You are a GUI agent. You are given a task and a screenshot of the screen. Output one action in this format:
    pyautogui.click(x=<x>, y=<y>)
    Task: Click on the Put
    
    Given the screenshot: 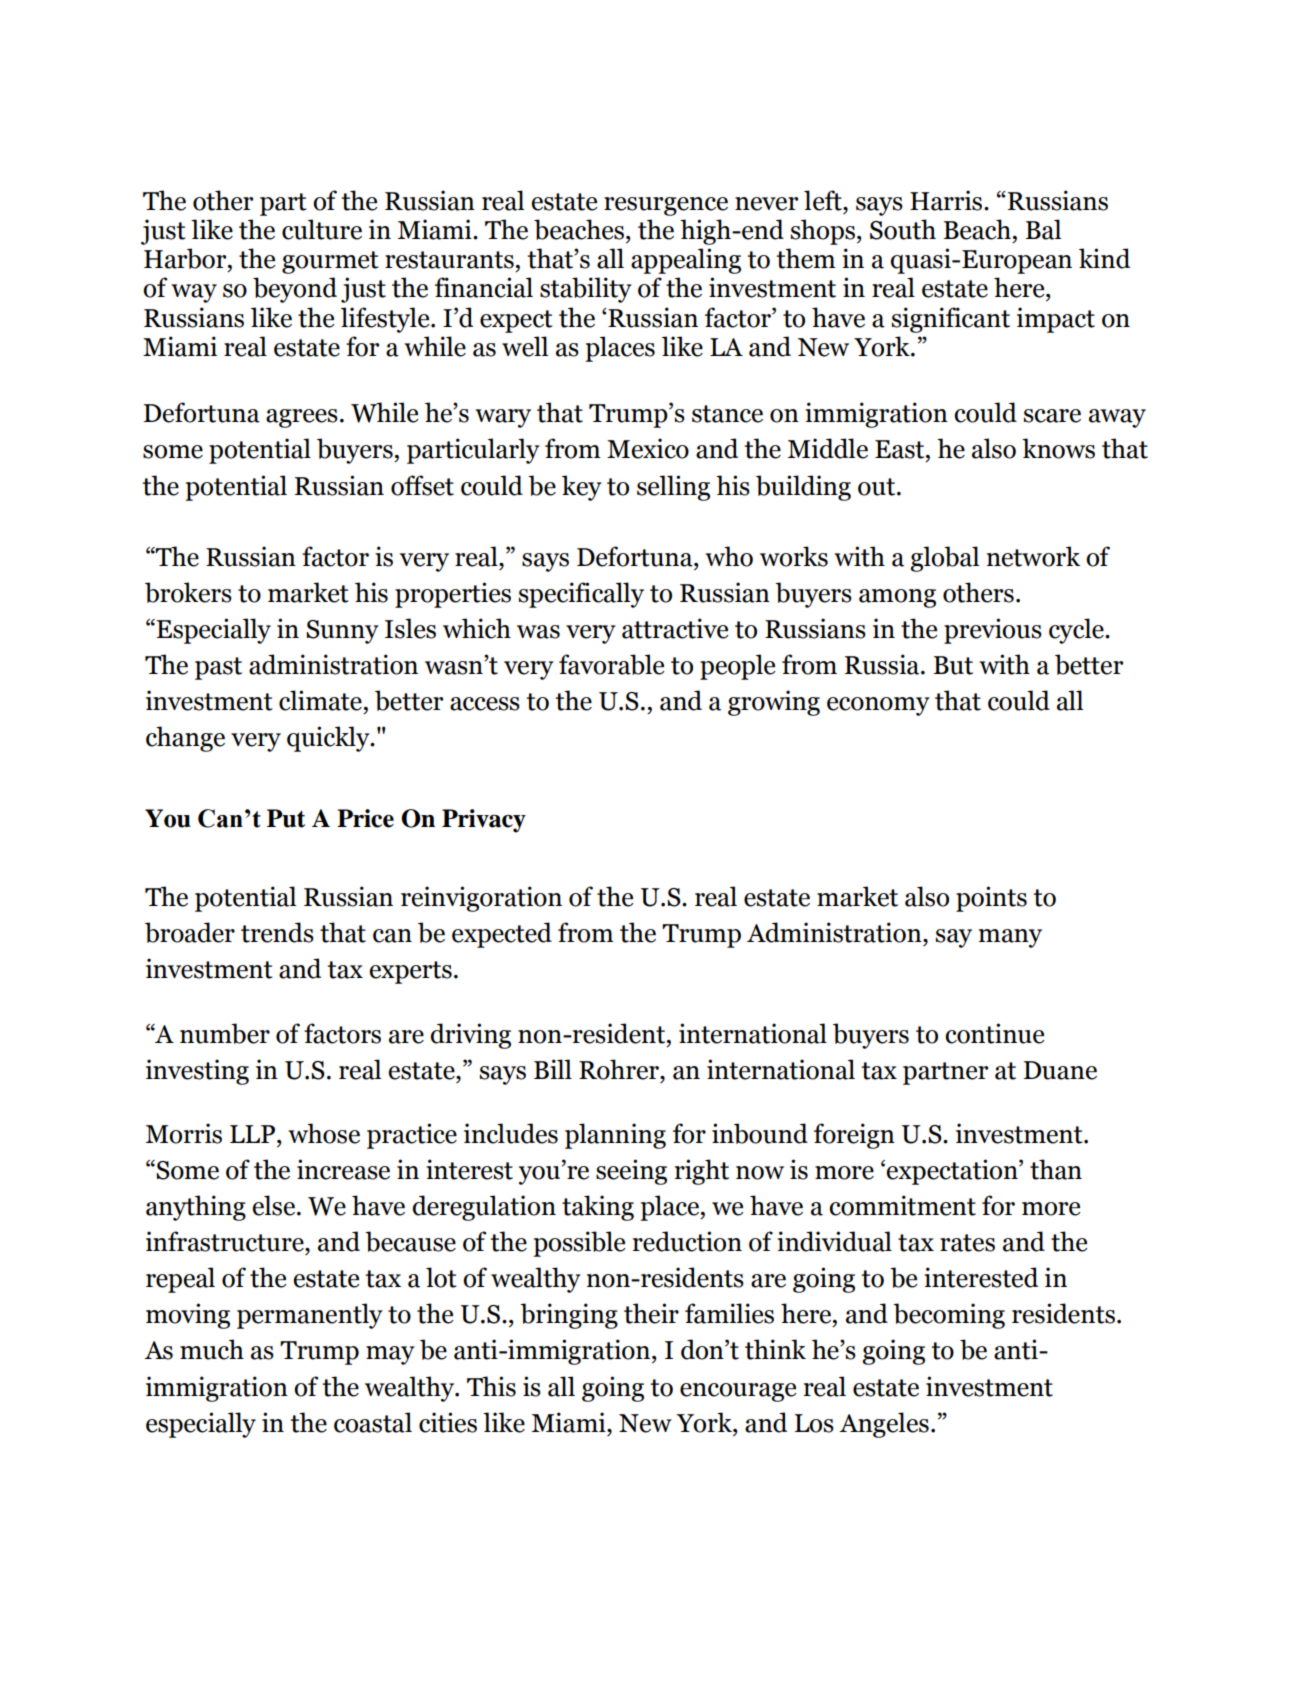 What is the action you would take?
    pyautogui.click(x=286, y=818)
